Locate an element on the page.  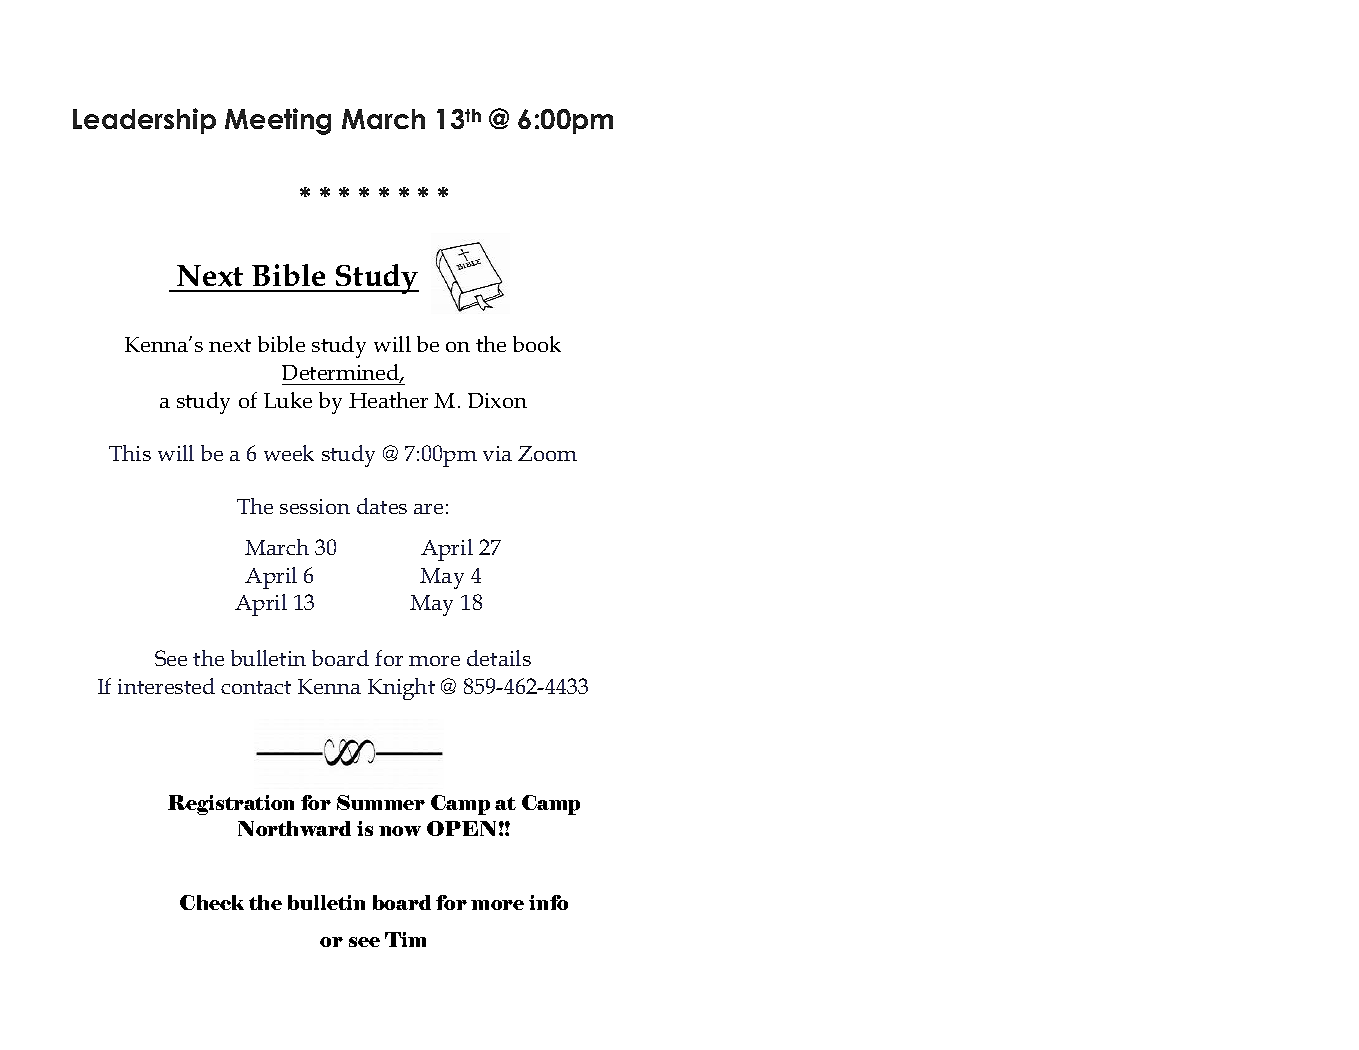
details is located at coordinates (499, 658).
